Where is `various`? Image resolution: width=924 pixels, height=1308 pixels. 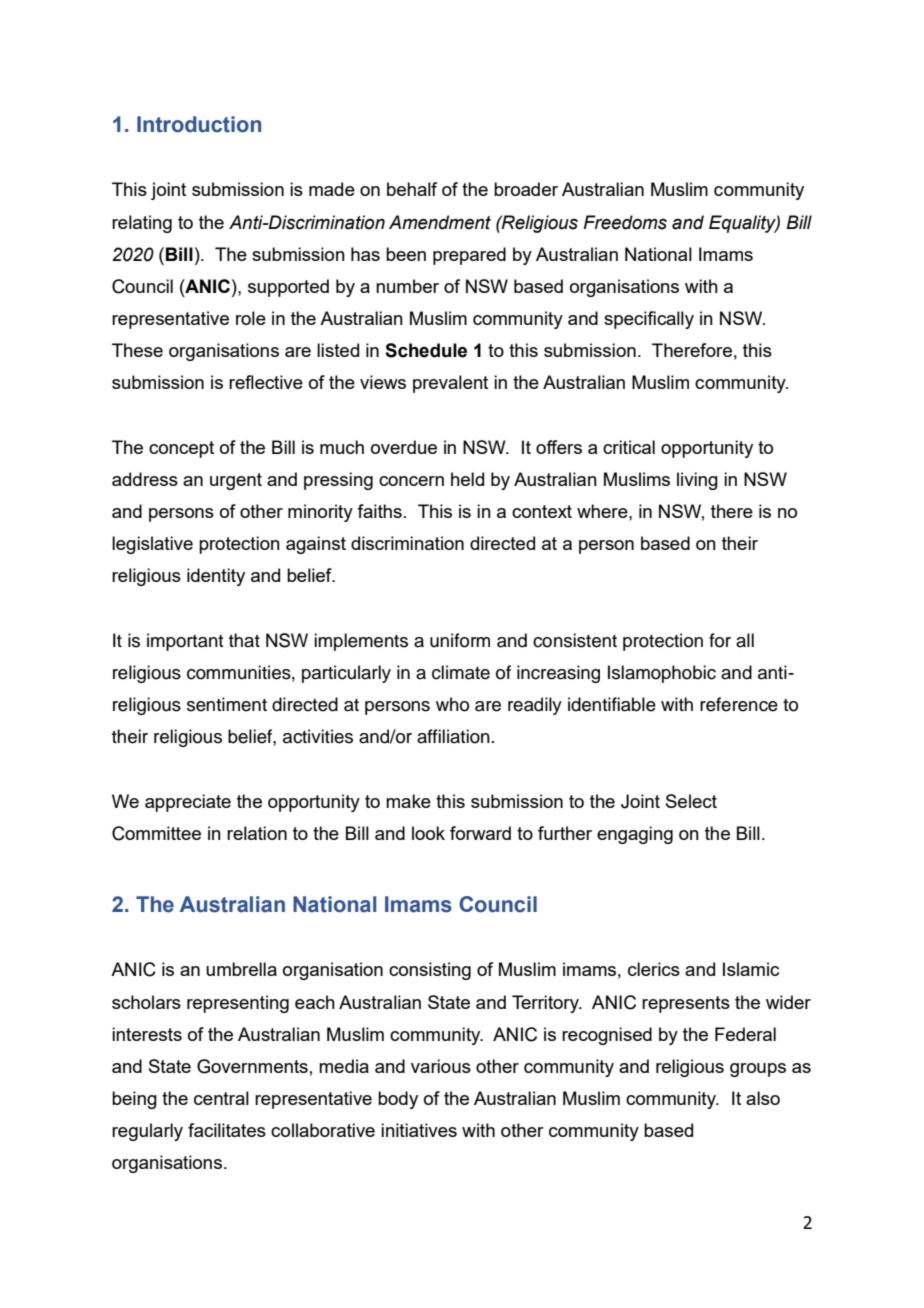
various is located at coordinates (441, 1066).
